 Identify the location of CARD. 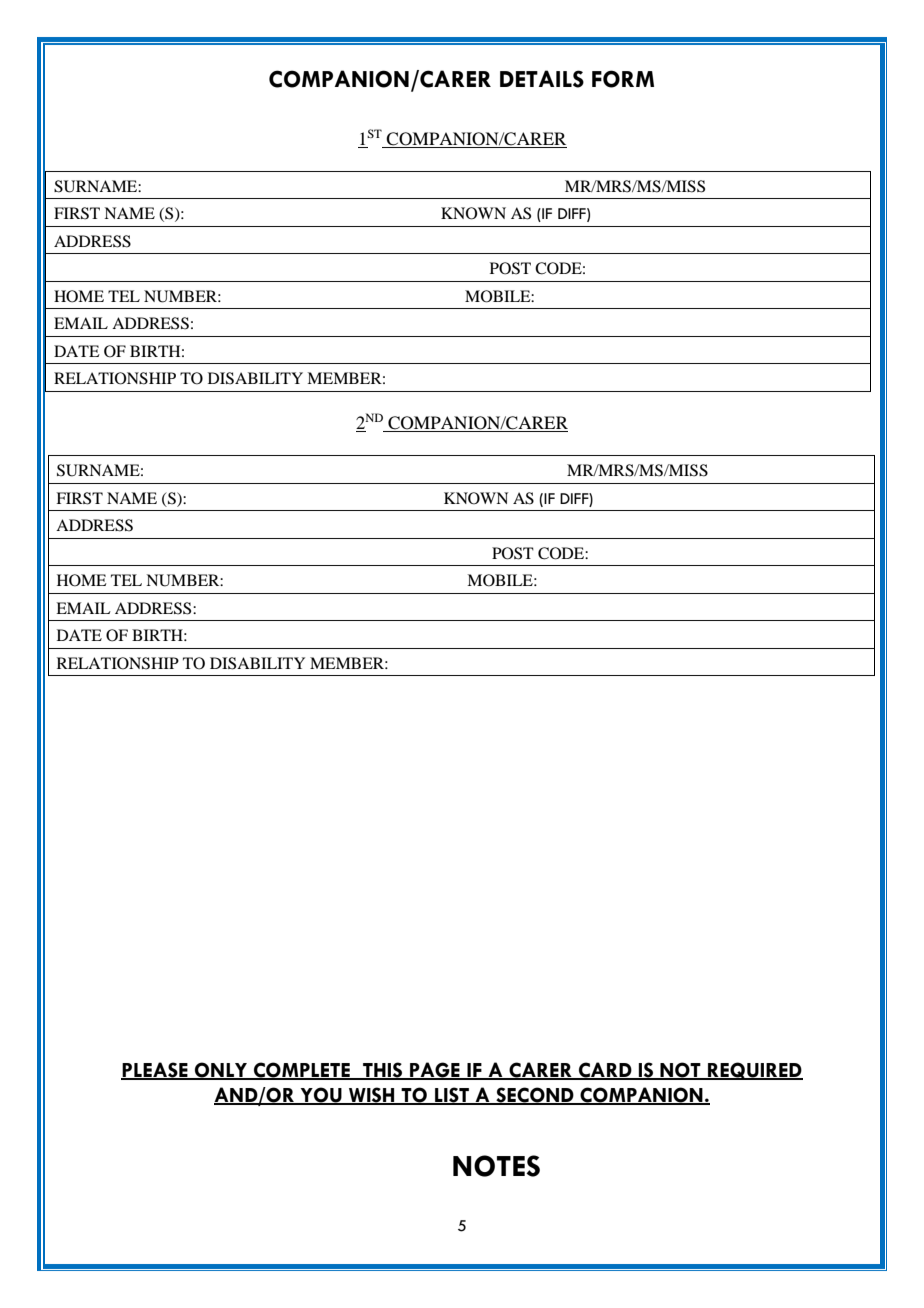
(605, 1070).
